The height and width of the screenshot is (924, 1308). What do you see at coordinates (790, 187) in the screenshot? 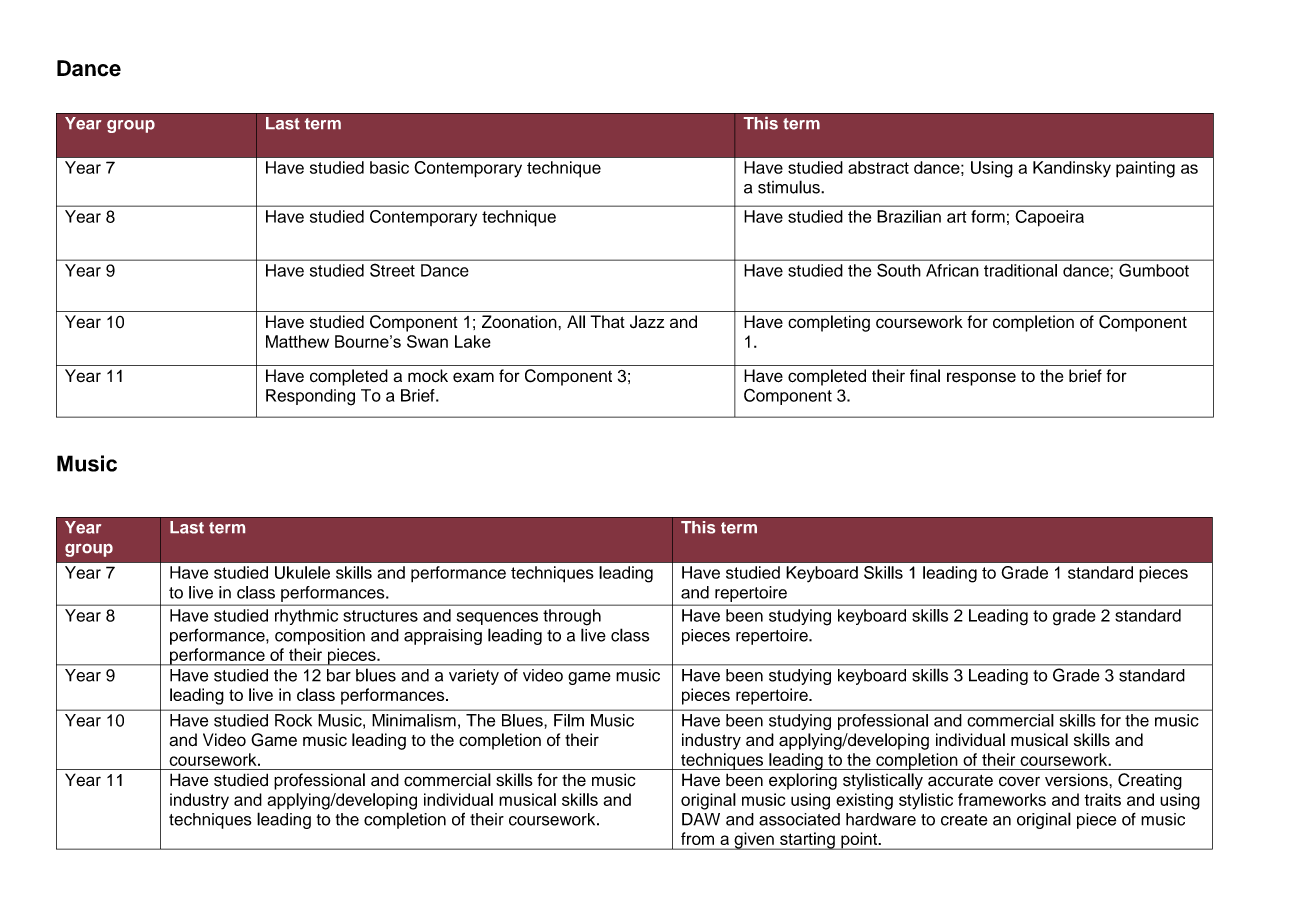
I see `stimulus` at bounding box center [790, 187].
